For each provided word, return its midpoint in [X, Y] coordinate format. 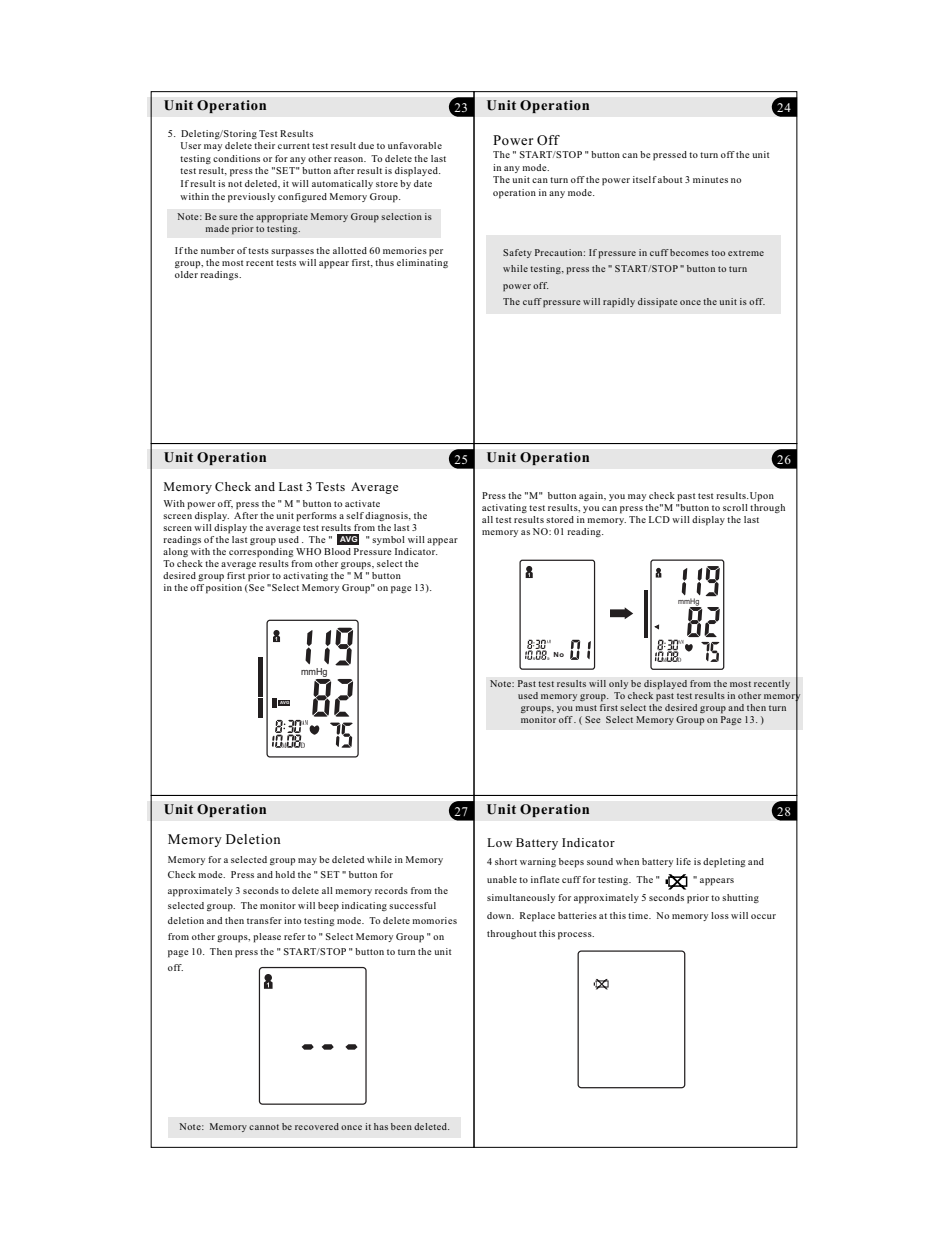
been [401, 1126]
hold [285, 874]
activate [362, 503]
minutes [710, 179]
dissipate [658, 303]
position [224, 587]
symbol [388, 540]
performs [316, 517]
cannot [264, 1127]
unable [502, 879]
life [683, 861]
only [618, 684]
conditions [236, 158]
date [423, 183]
